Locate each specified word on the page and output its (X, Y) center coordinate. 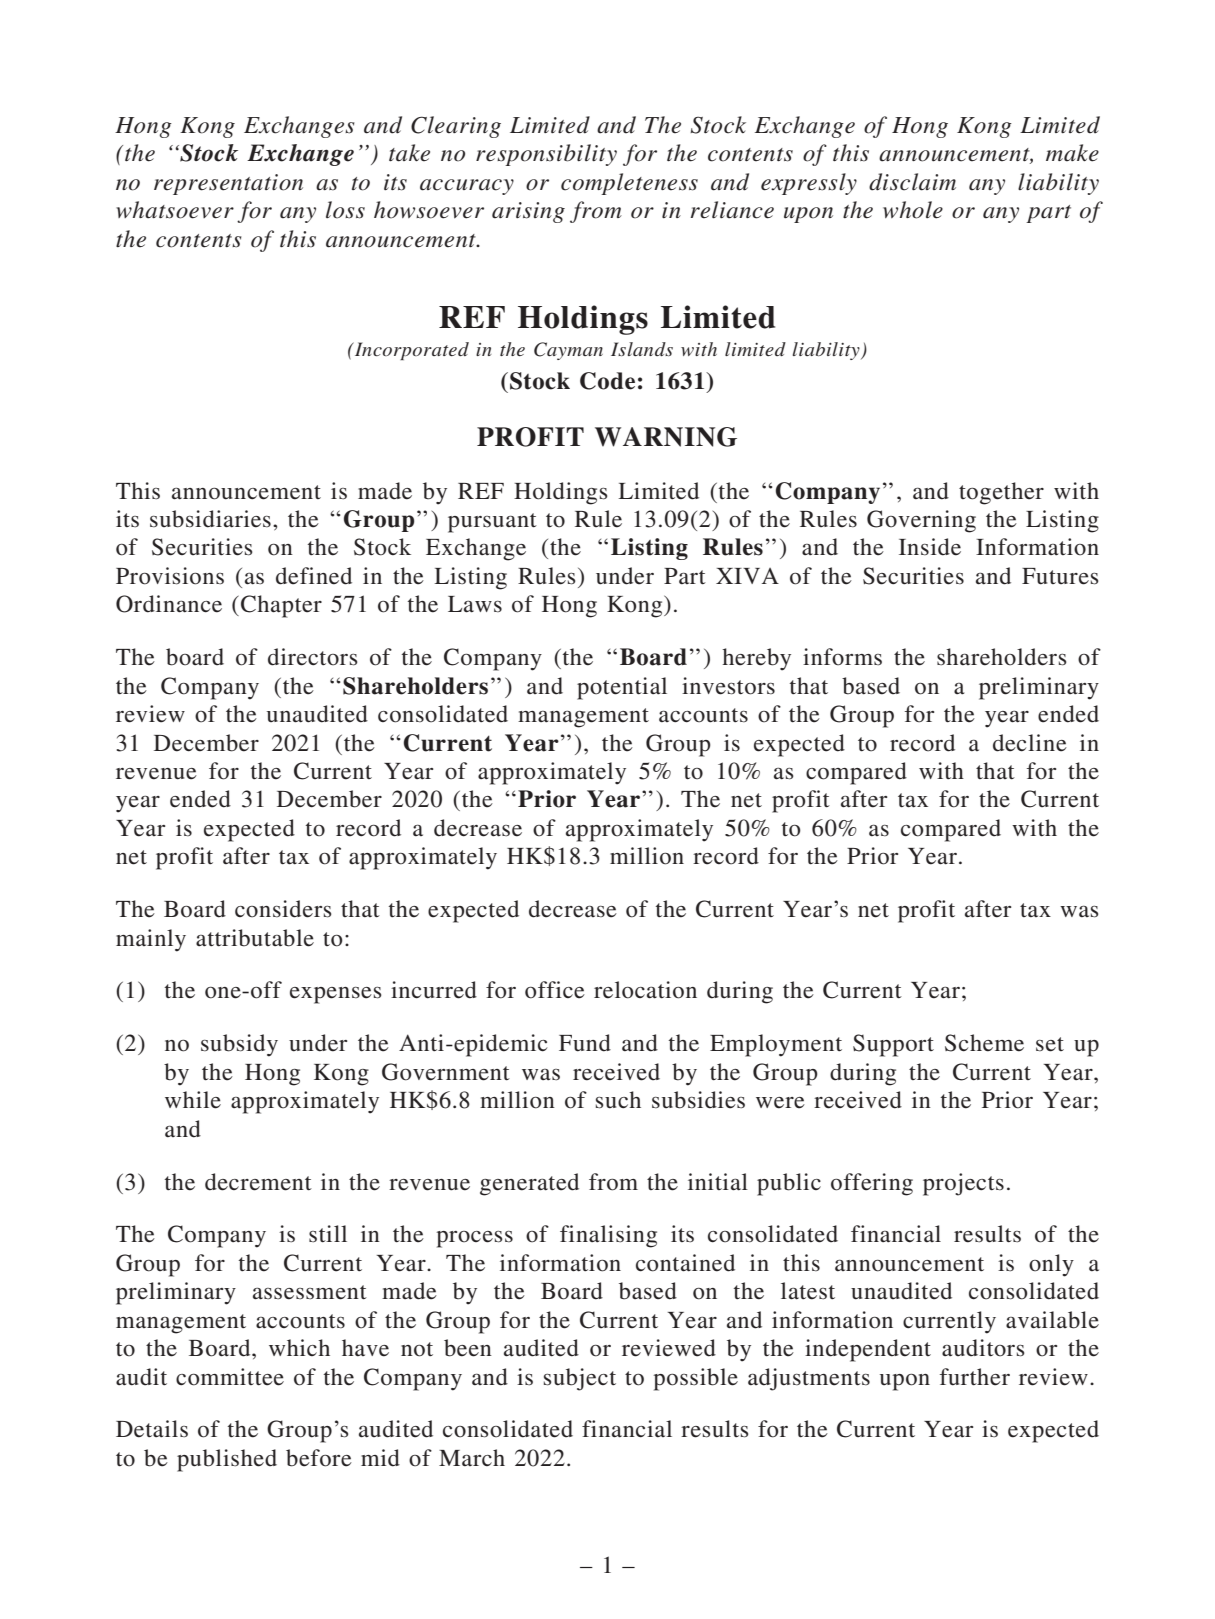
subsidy (239, 1045)
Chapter (281, 606)
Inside (930, 547)
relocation (645, 990)
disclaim (912, 182)
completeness (629, 184)
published (227, 1460)
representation (228, 184)
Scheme (984, 1043)
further (975, 1377)
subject (580, 1379)
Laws (475, 604)
